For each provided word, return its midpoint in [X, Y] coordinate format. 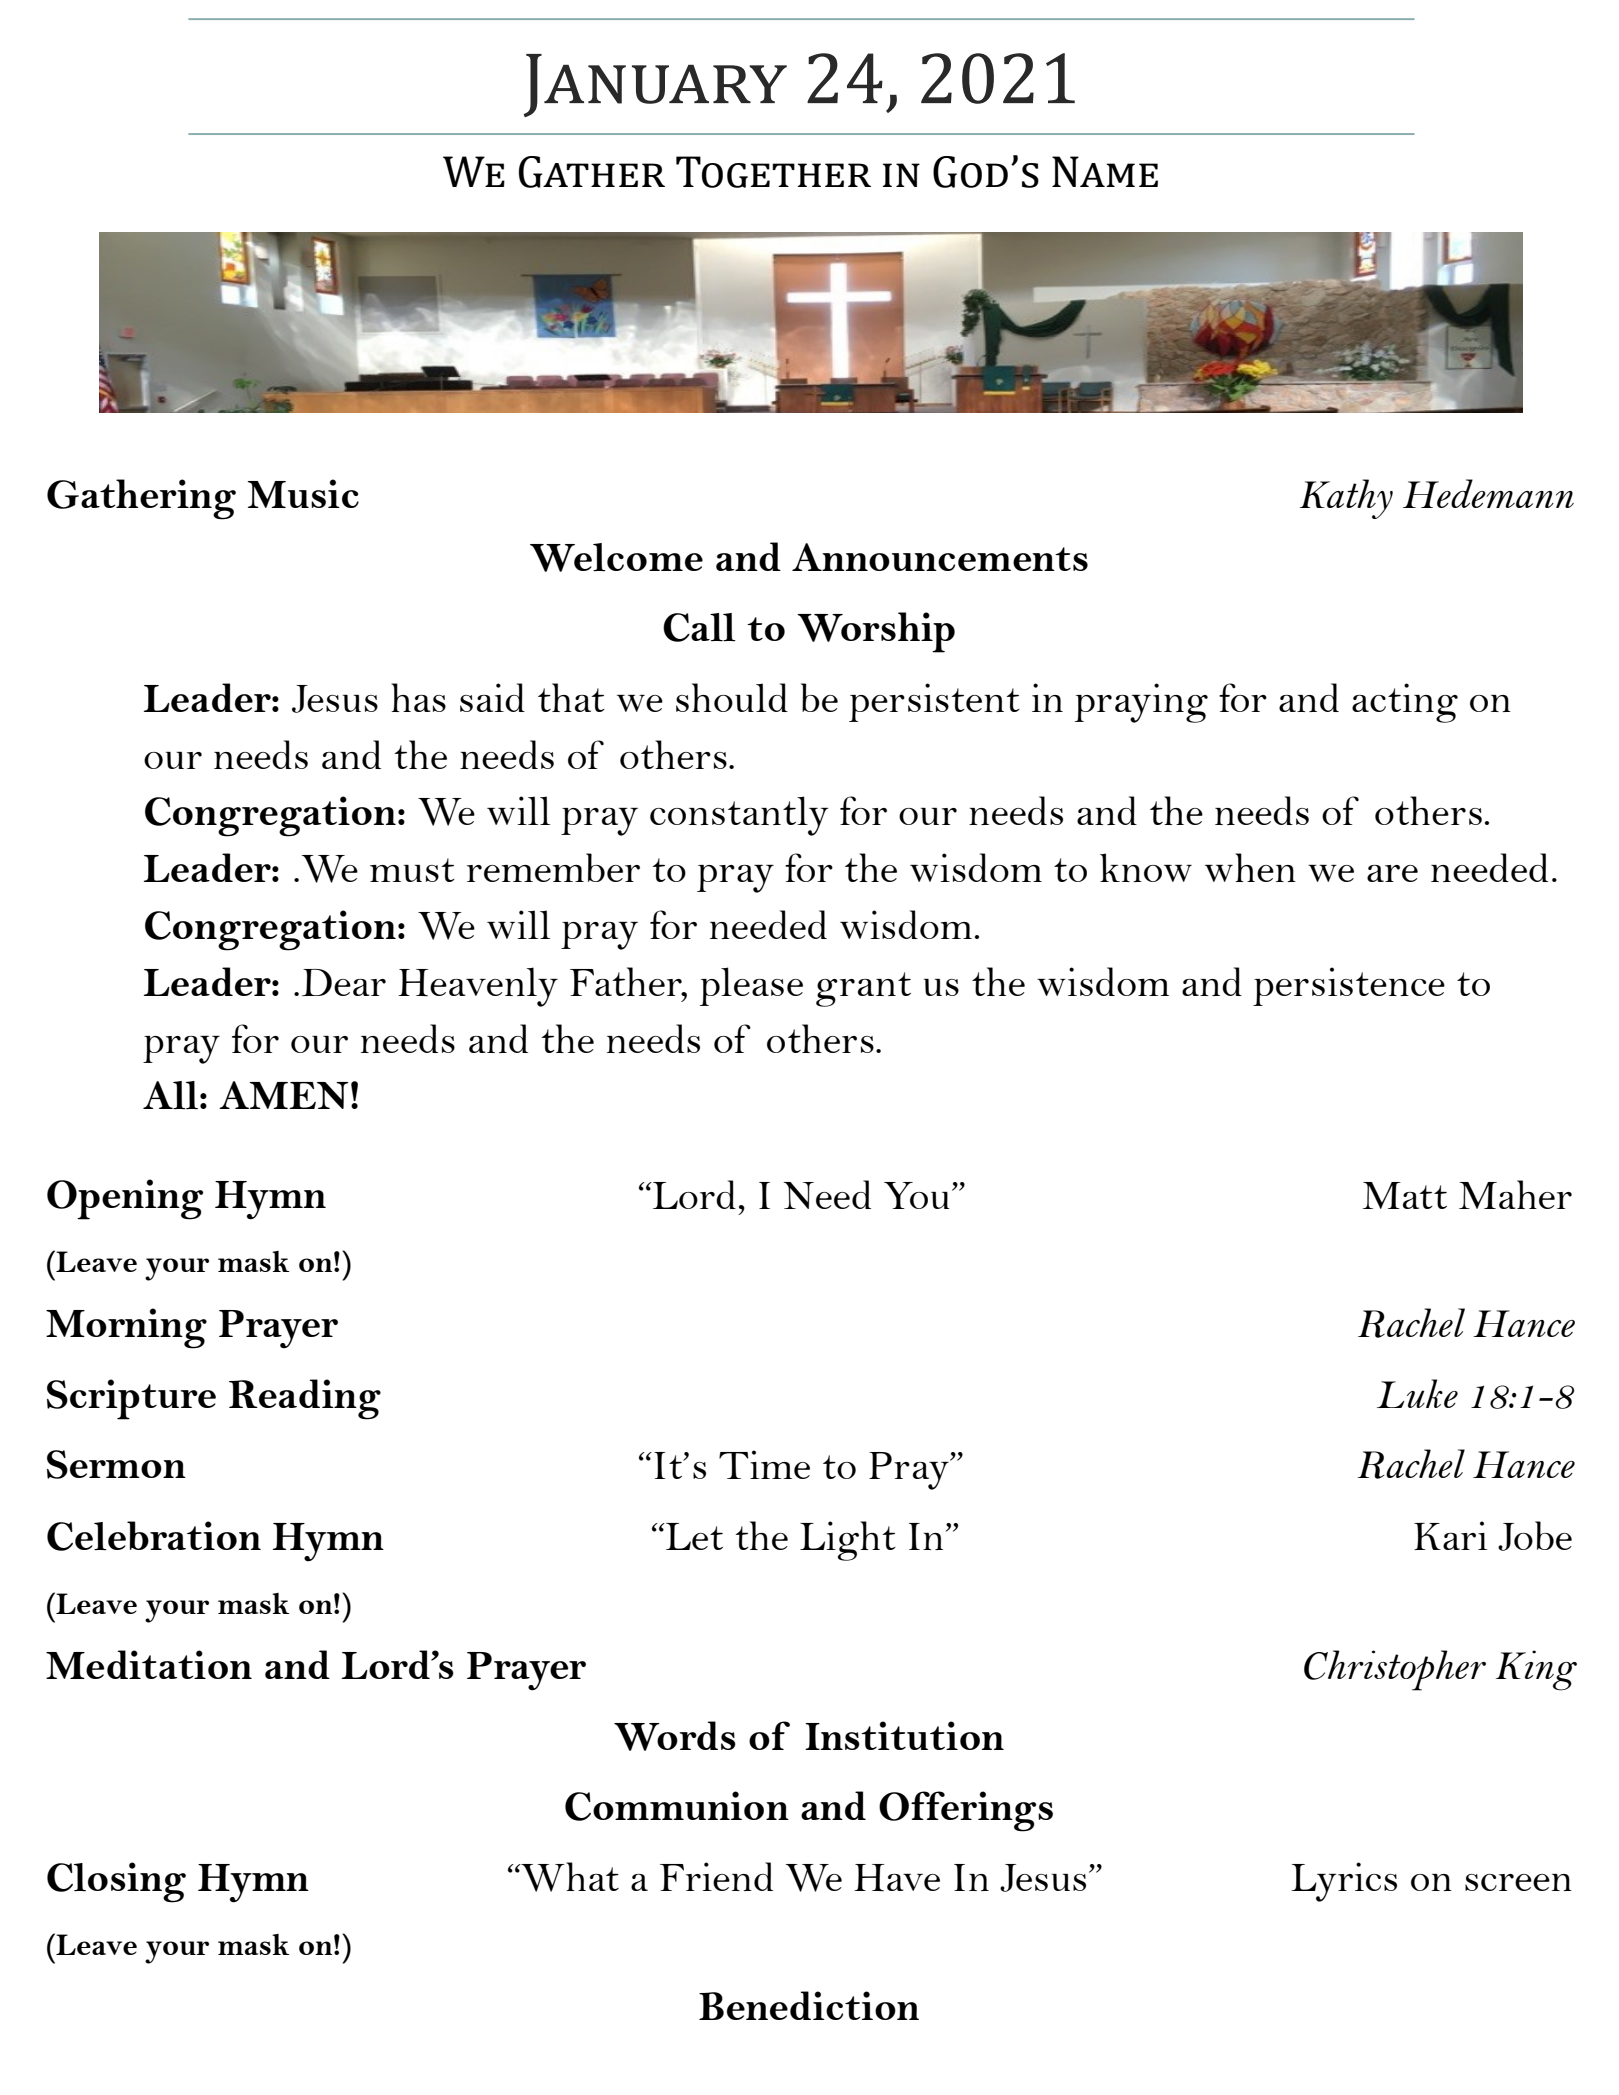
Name [1105, 171]
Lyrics [1344, 1882]
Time [764, 1464]
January [655, 85]
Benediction [809, 2005]
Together [773, 172]
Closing [116, 1882]
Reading [305, 1399]
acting [1405, 703]
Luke [1417, 1393]
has [418, 697]
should [732, 697]
